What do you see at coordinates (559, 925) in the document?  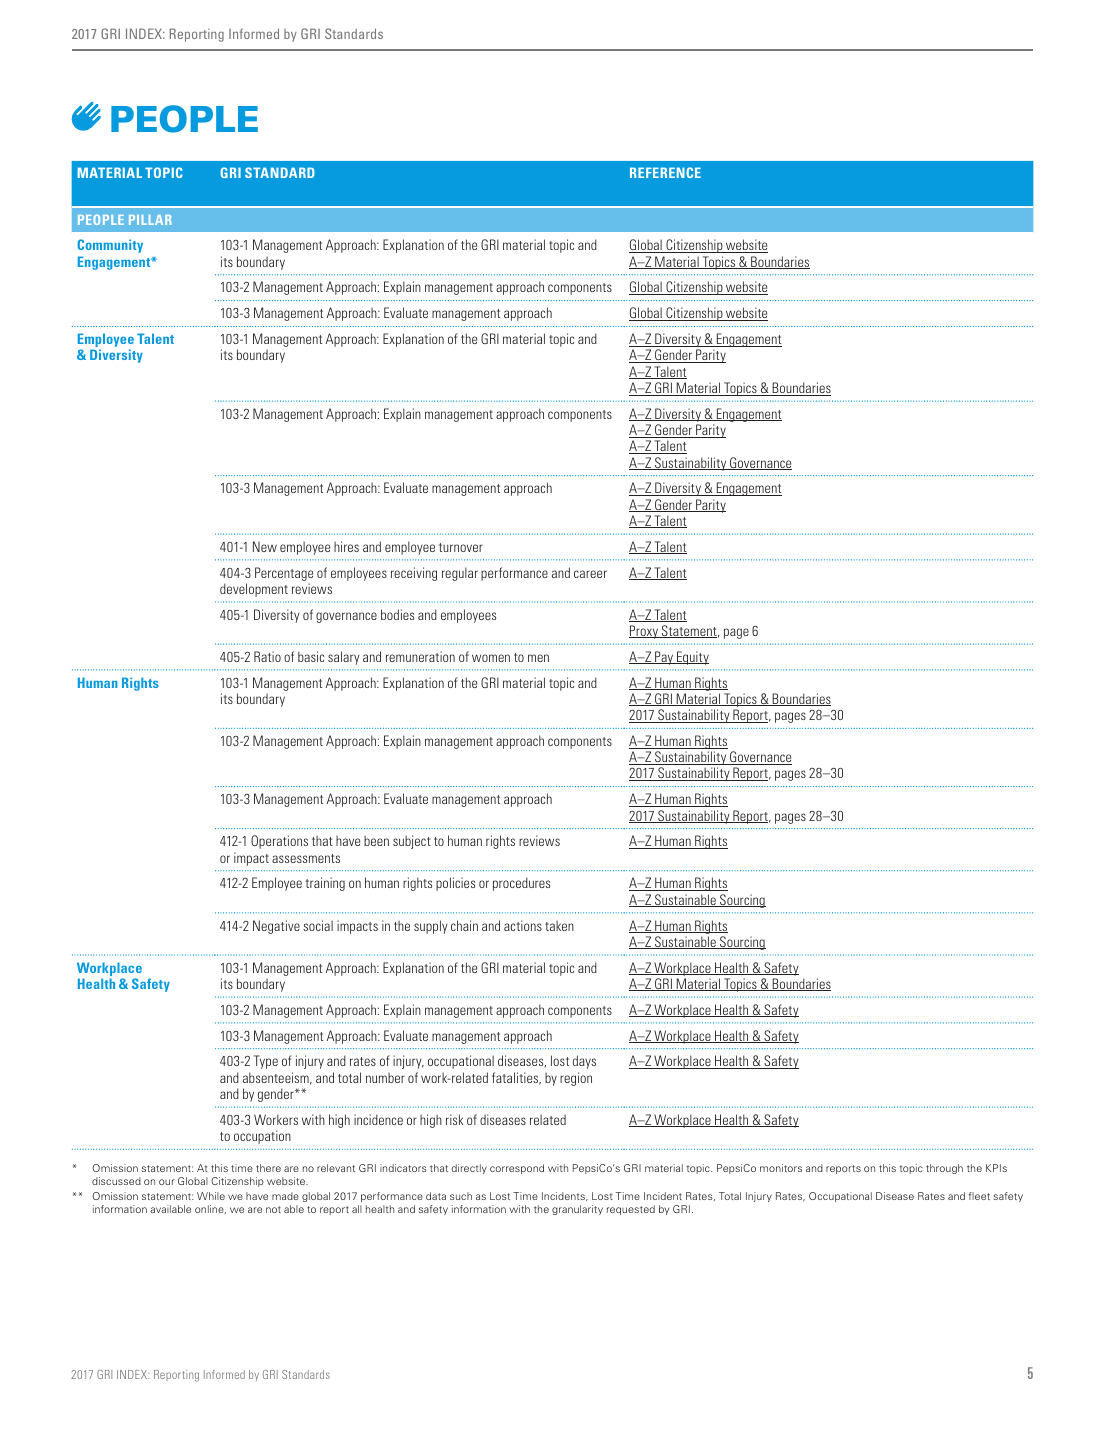 I see `taken` at bounding box center [559, 925].
